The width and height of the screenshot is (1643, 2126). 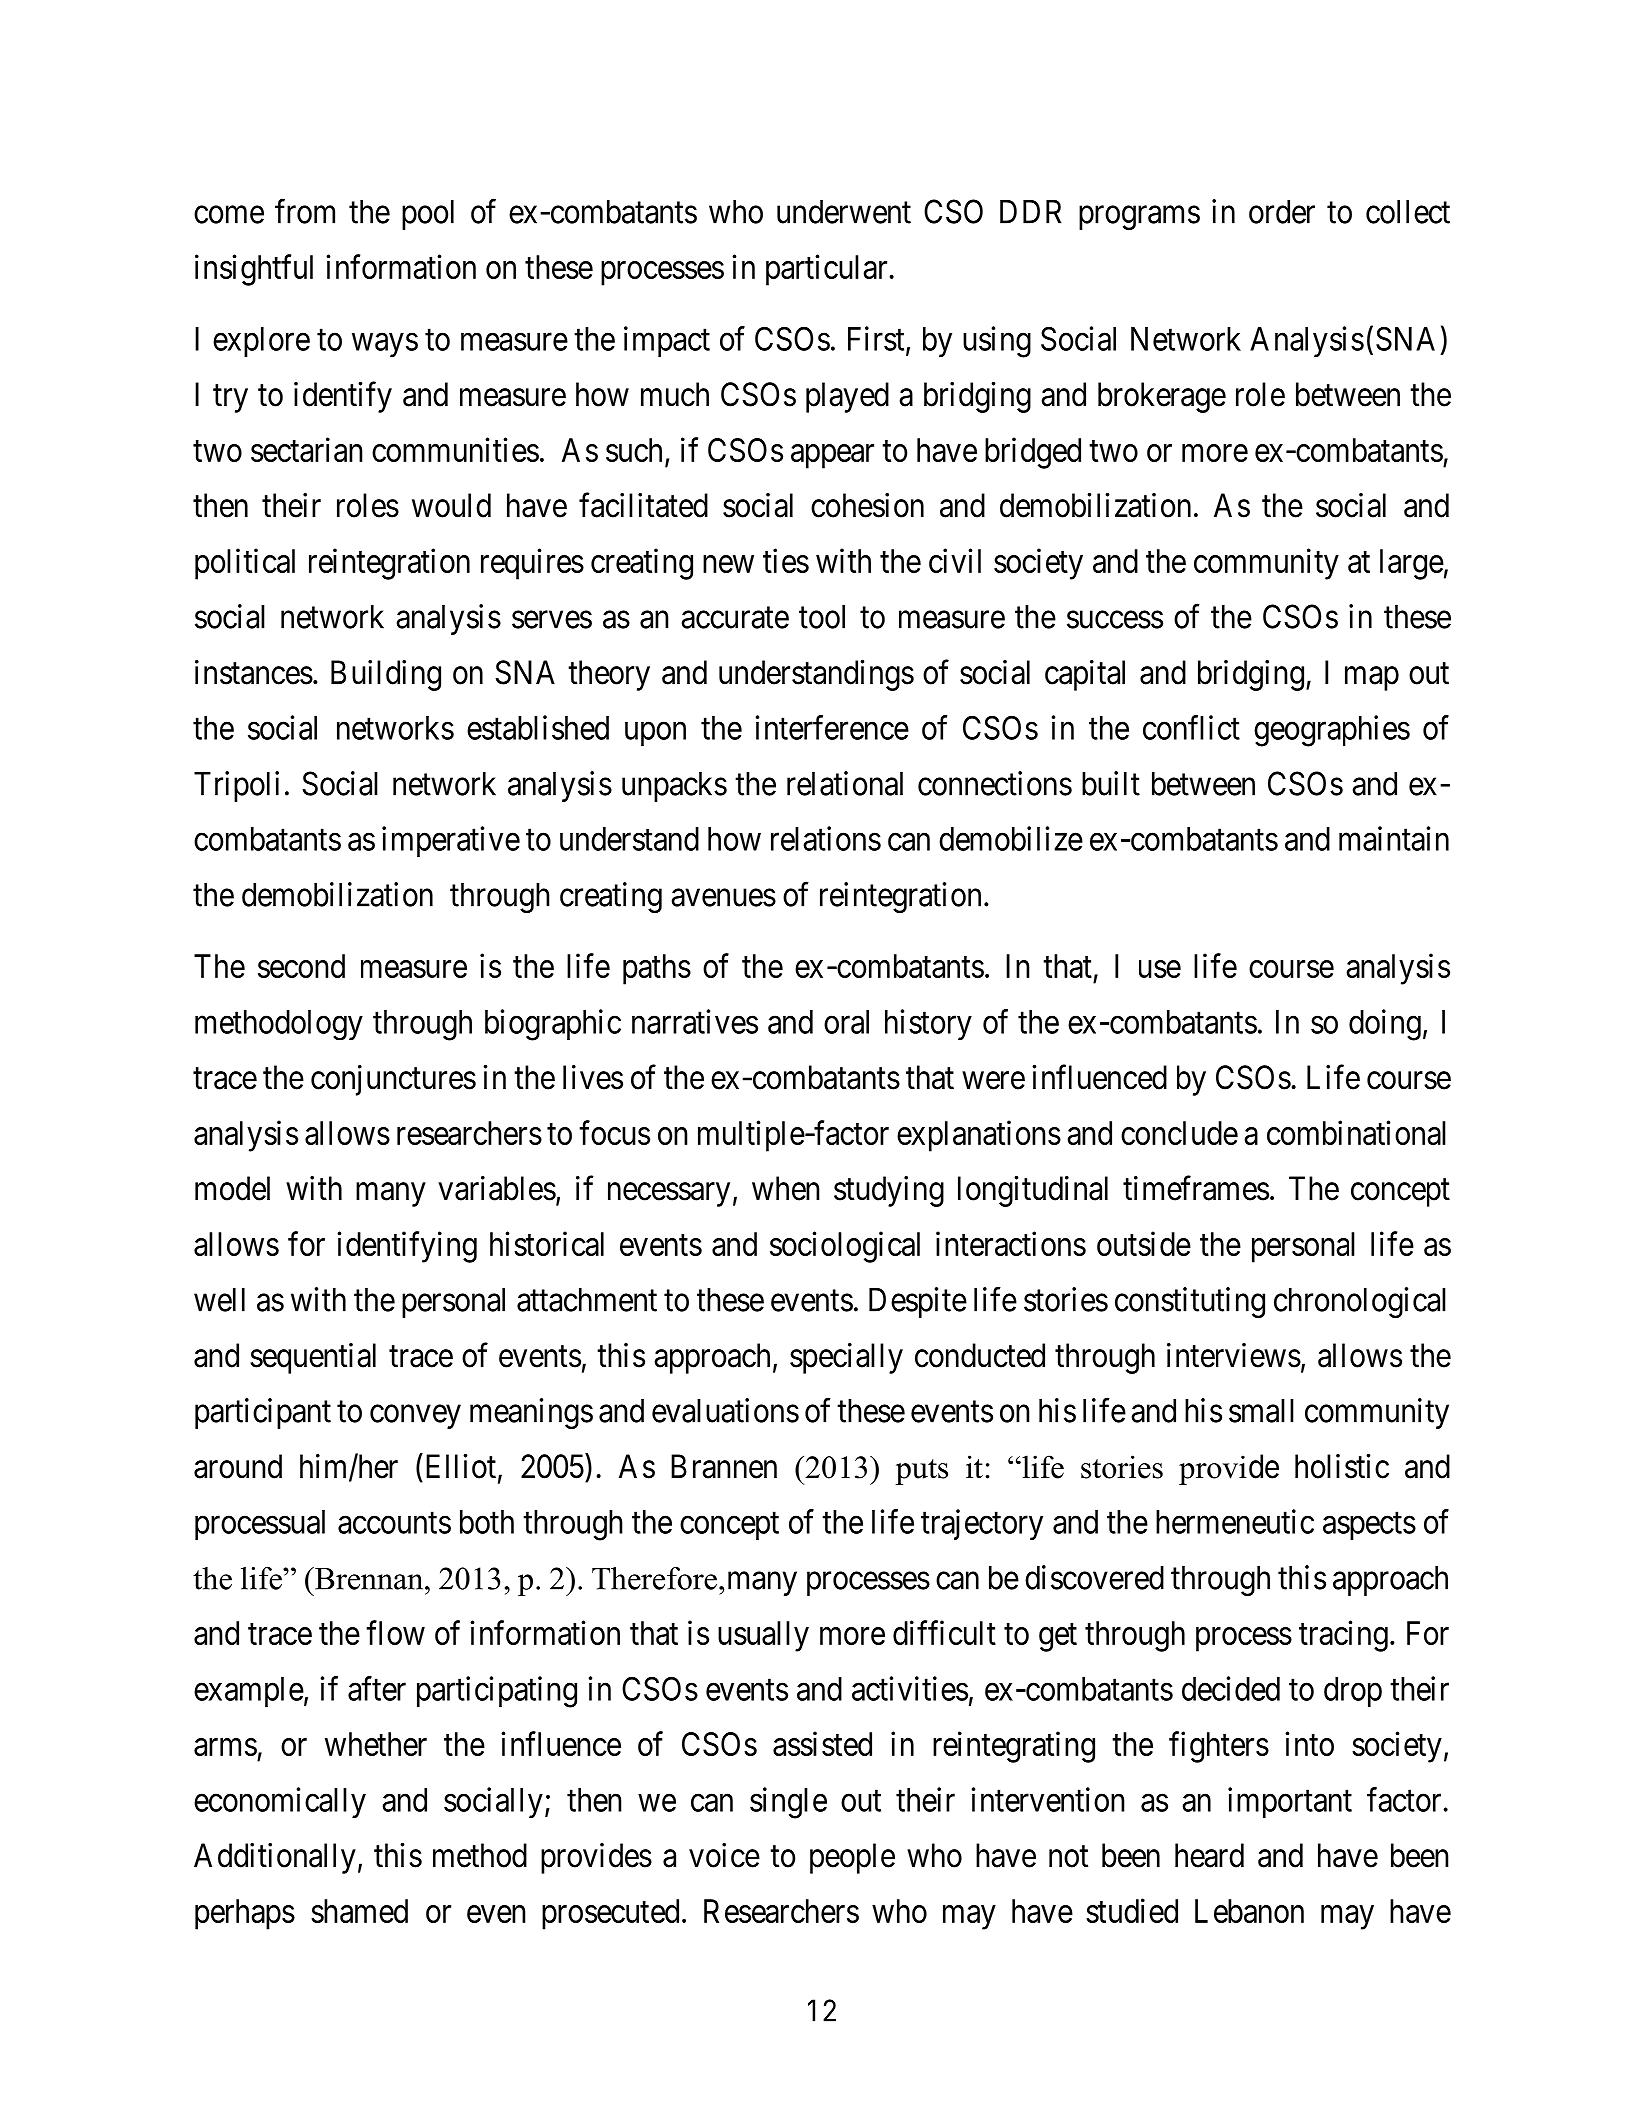 I want to click on people, so click(x=852, y=1858).
